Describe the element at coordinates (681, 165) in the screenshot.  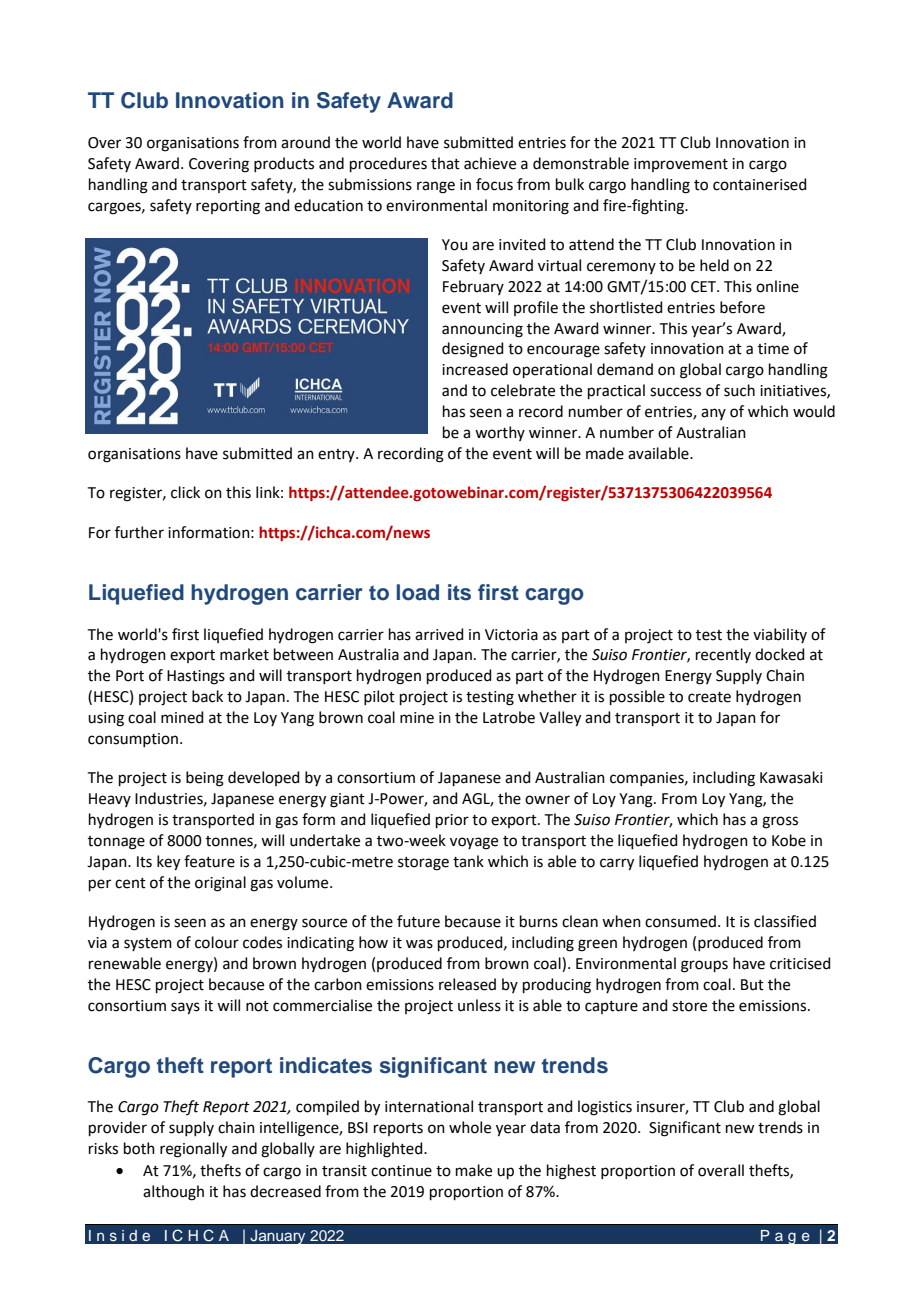
I see `improvement` at that location.
